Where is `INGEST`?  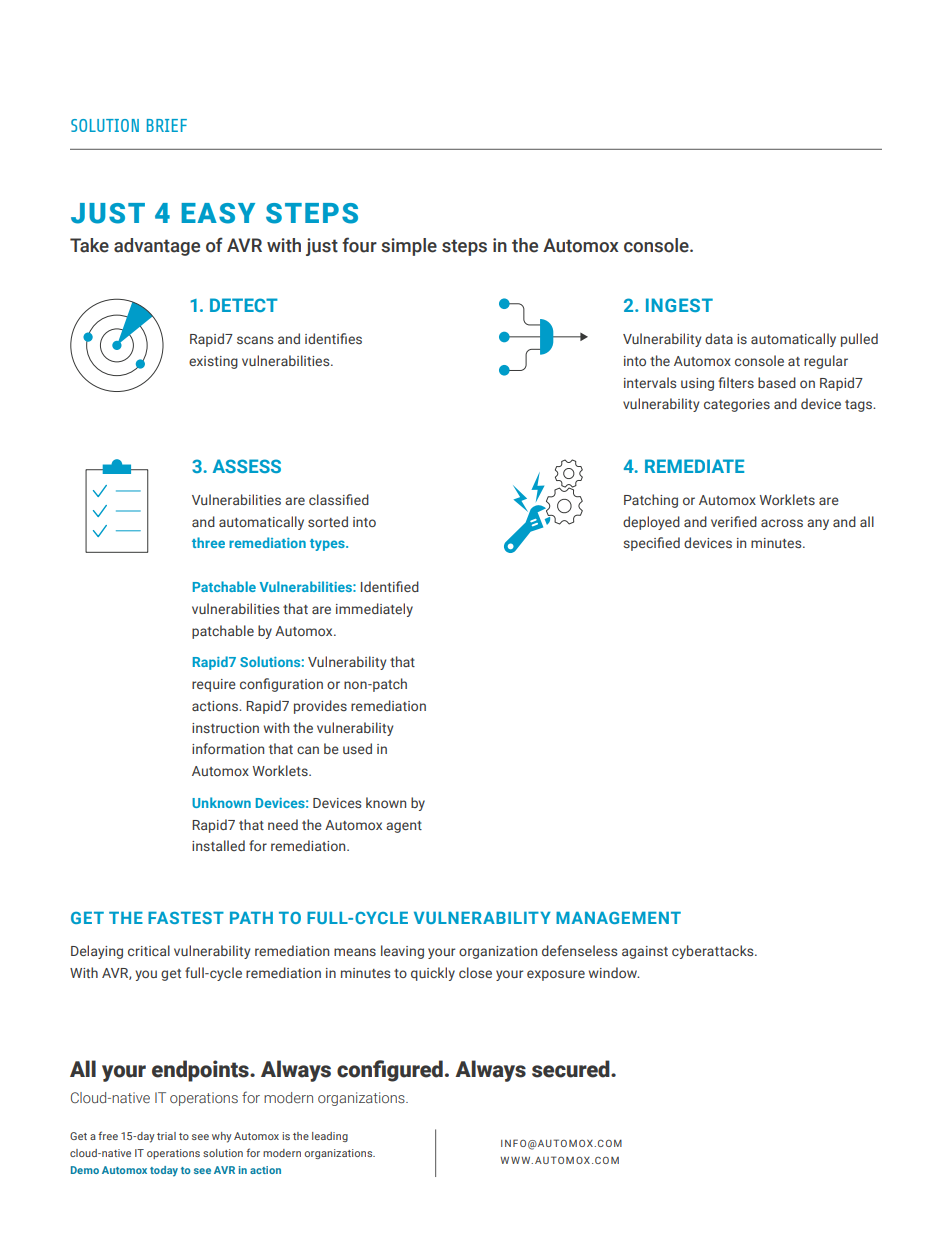 INGEST is located at coordinates (679, 305).
